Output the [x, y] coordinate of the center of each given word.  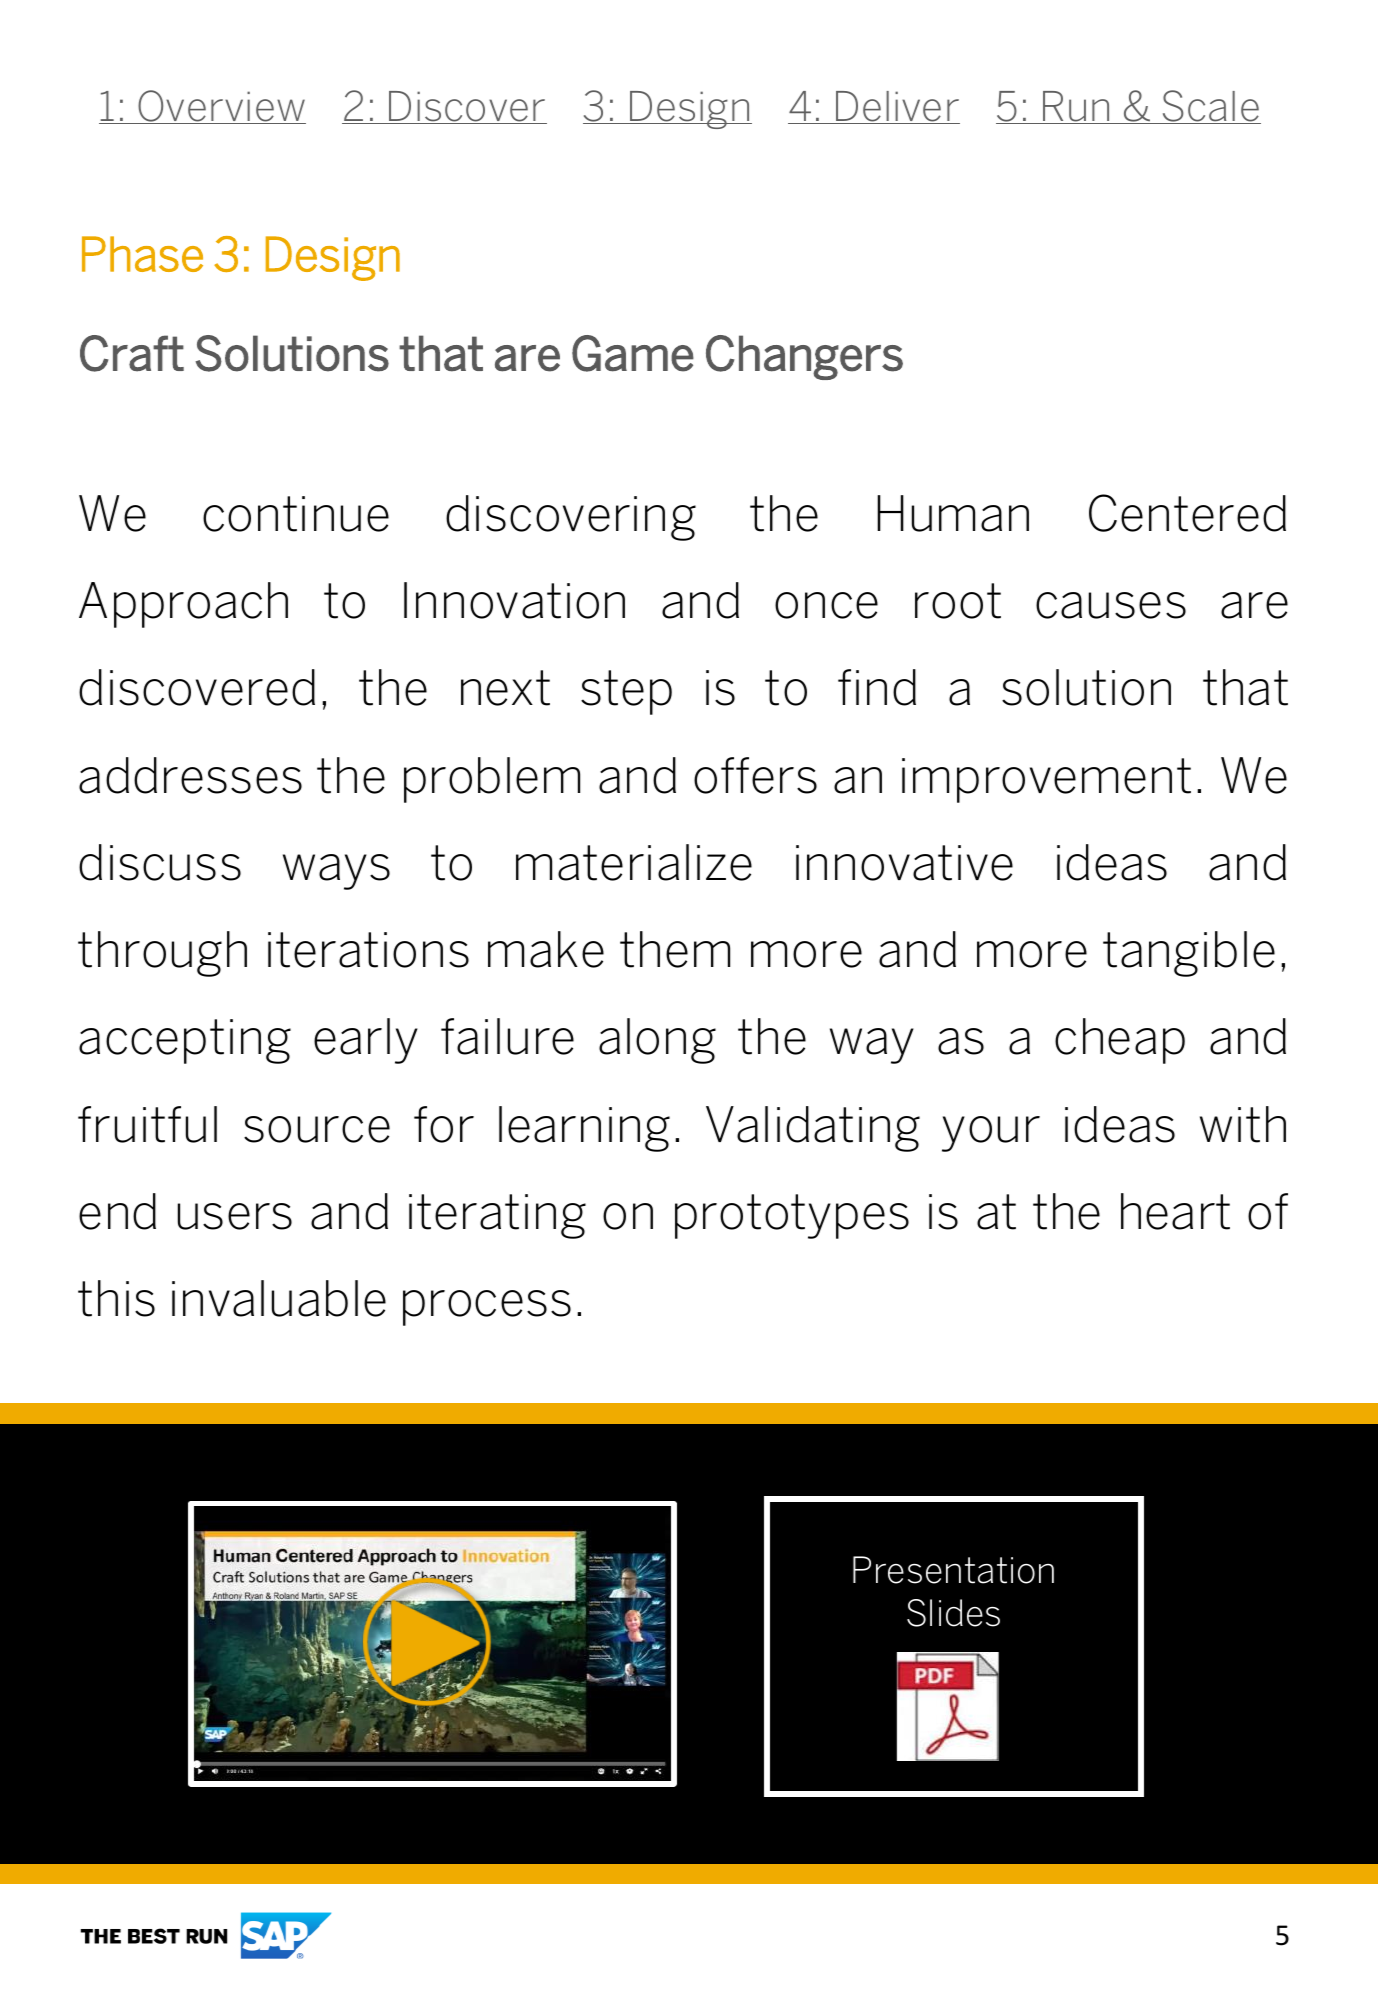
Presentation [953, 1570]
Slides [953, 1613]
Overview [221, 107]
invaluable [279, 1298]
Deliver [897, 107]
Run [1076, 107]
